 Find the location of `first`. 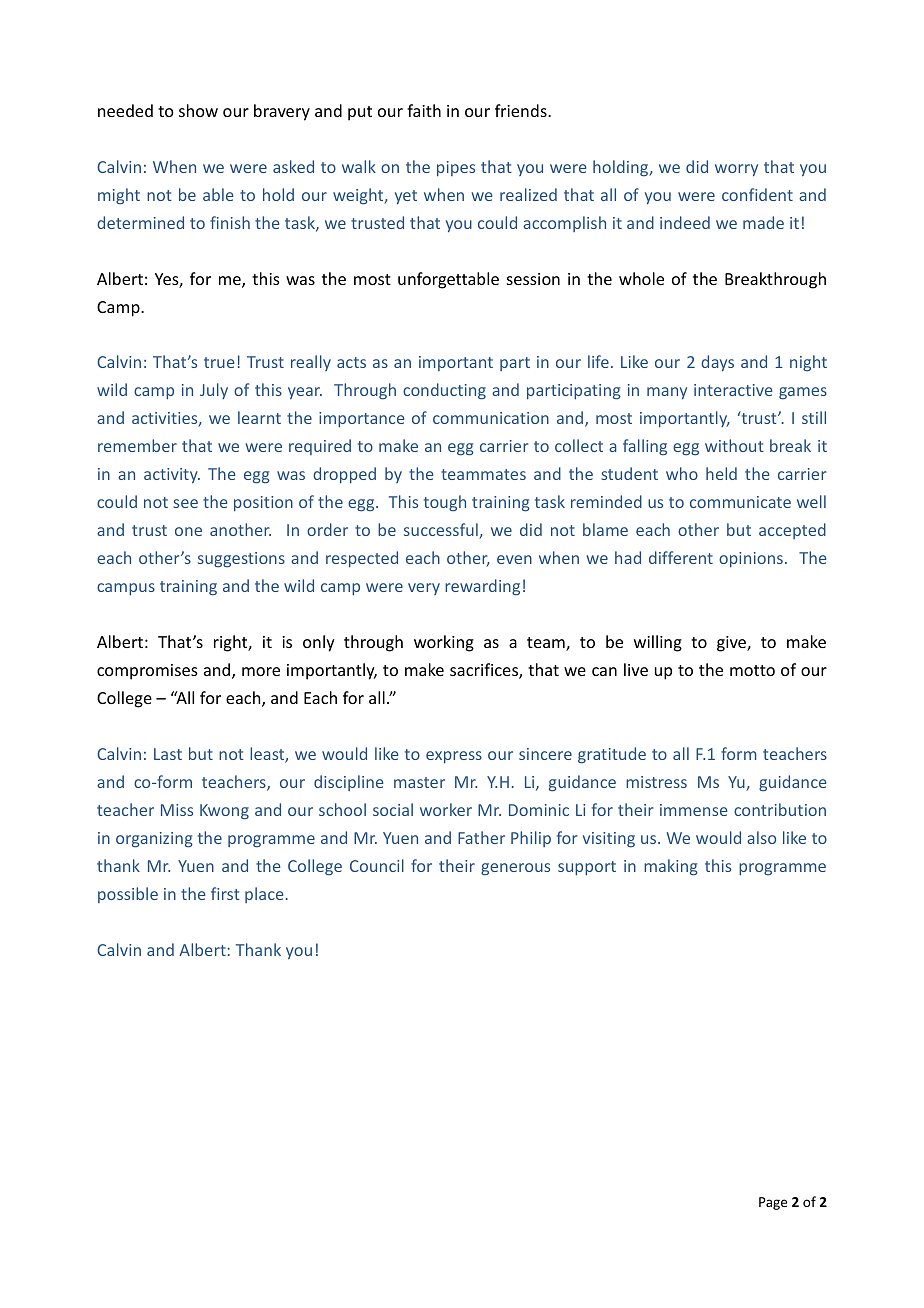

first is located at coordinates (225, 893).
